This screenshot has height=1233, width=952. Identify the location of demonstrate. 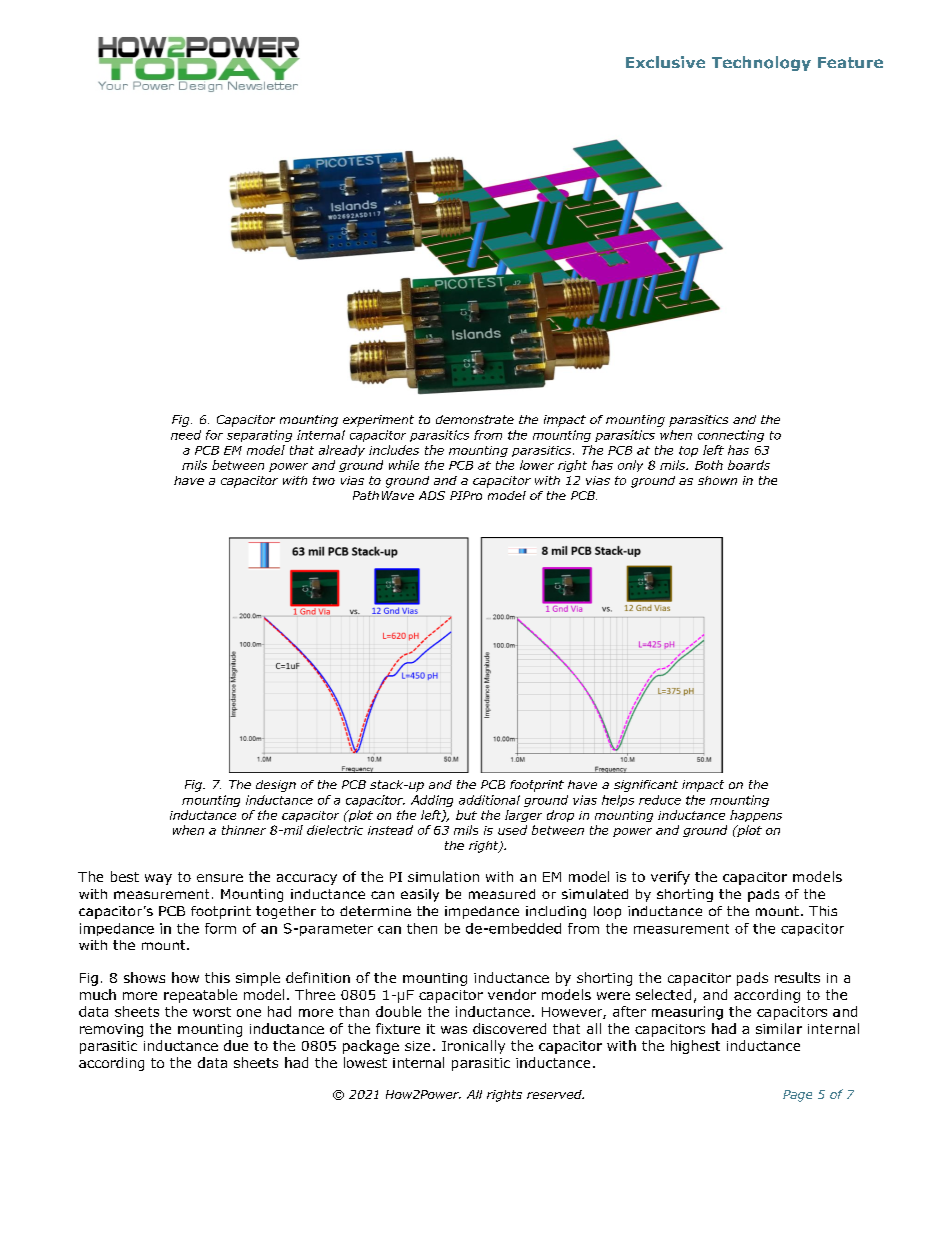
(475, 419).
